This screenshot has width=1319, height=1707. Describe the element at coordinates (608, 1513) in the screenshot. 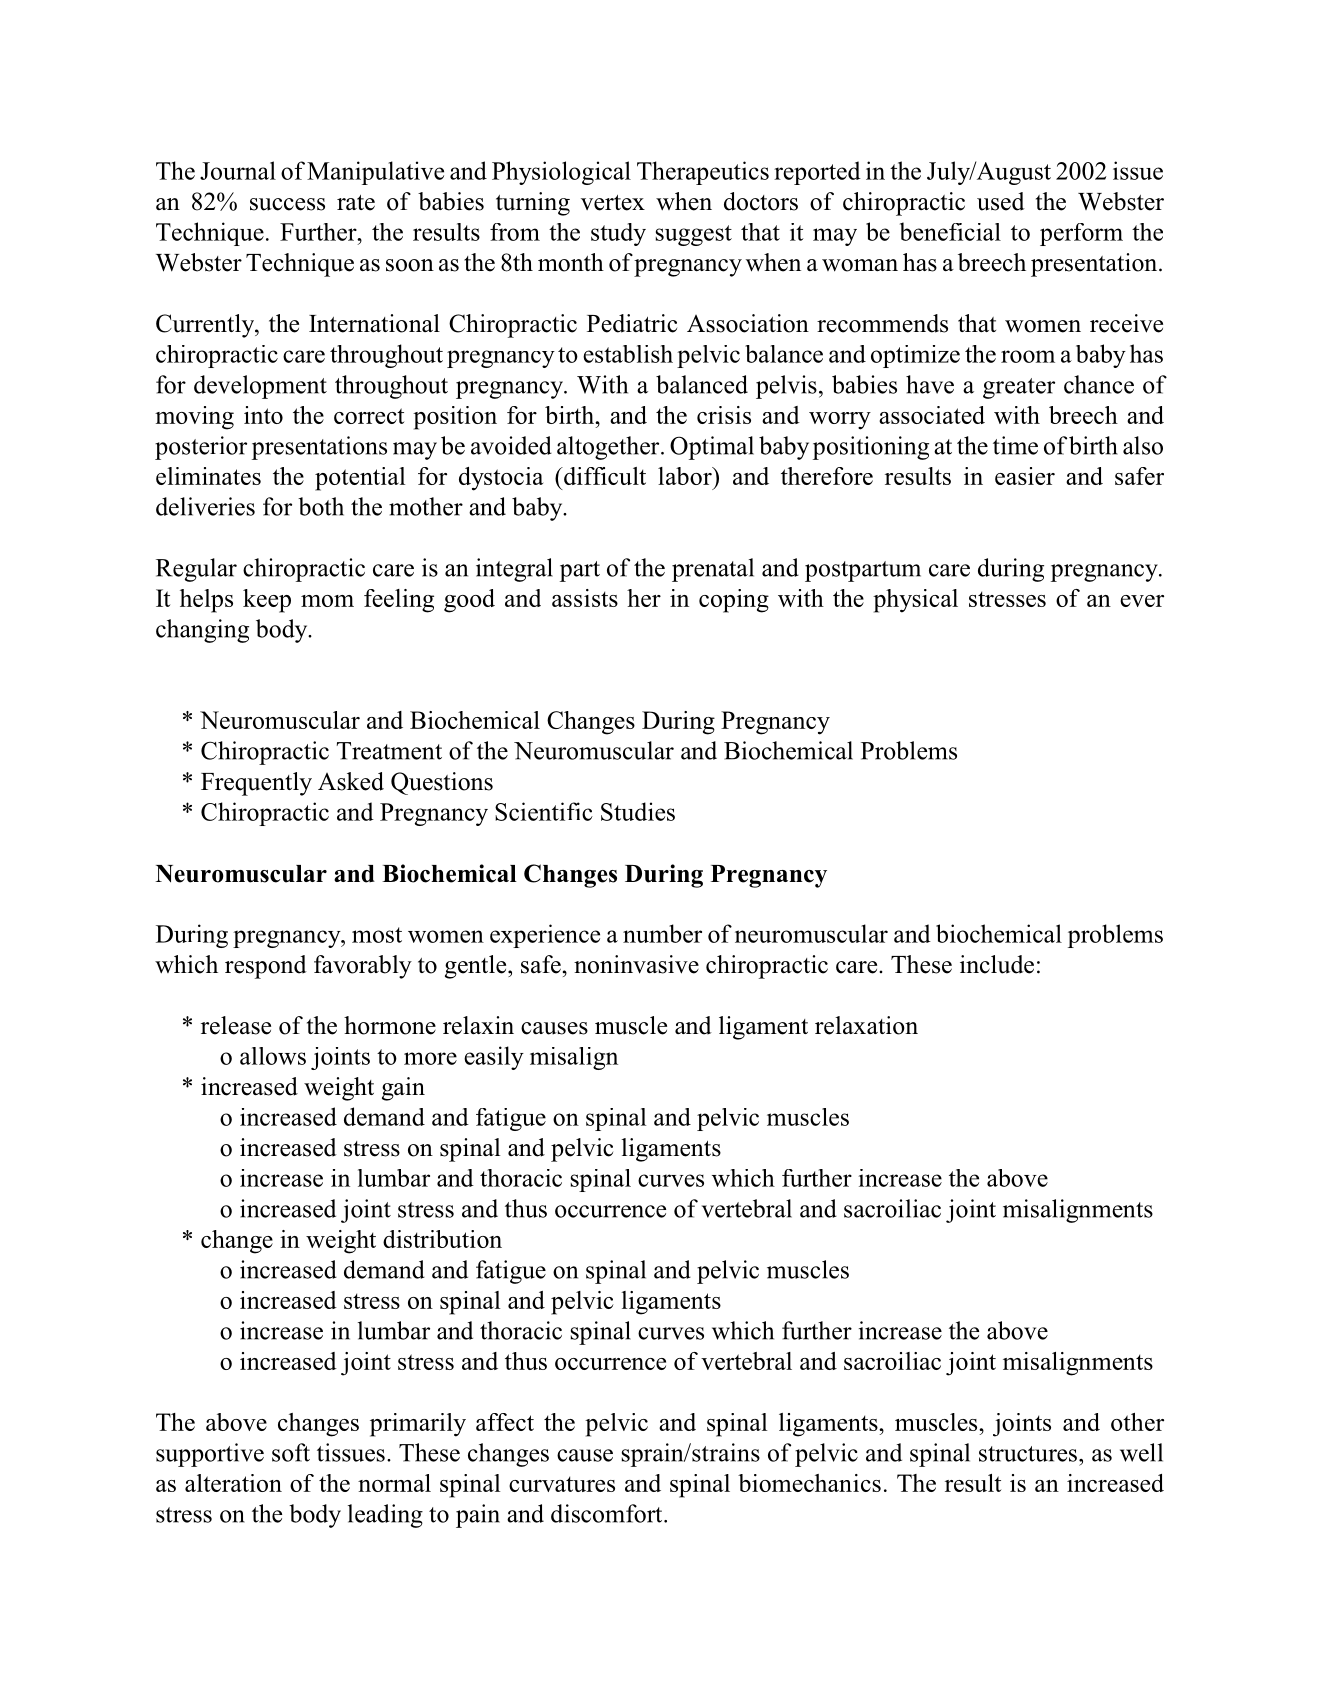

I see `discomfort` at that location.
